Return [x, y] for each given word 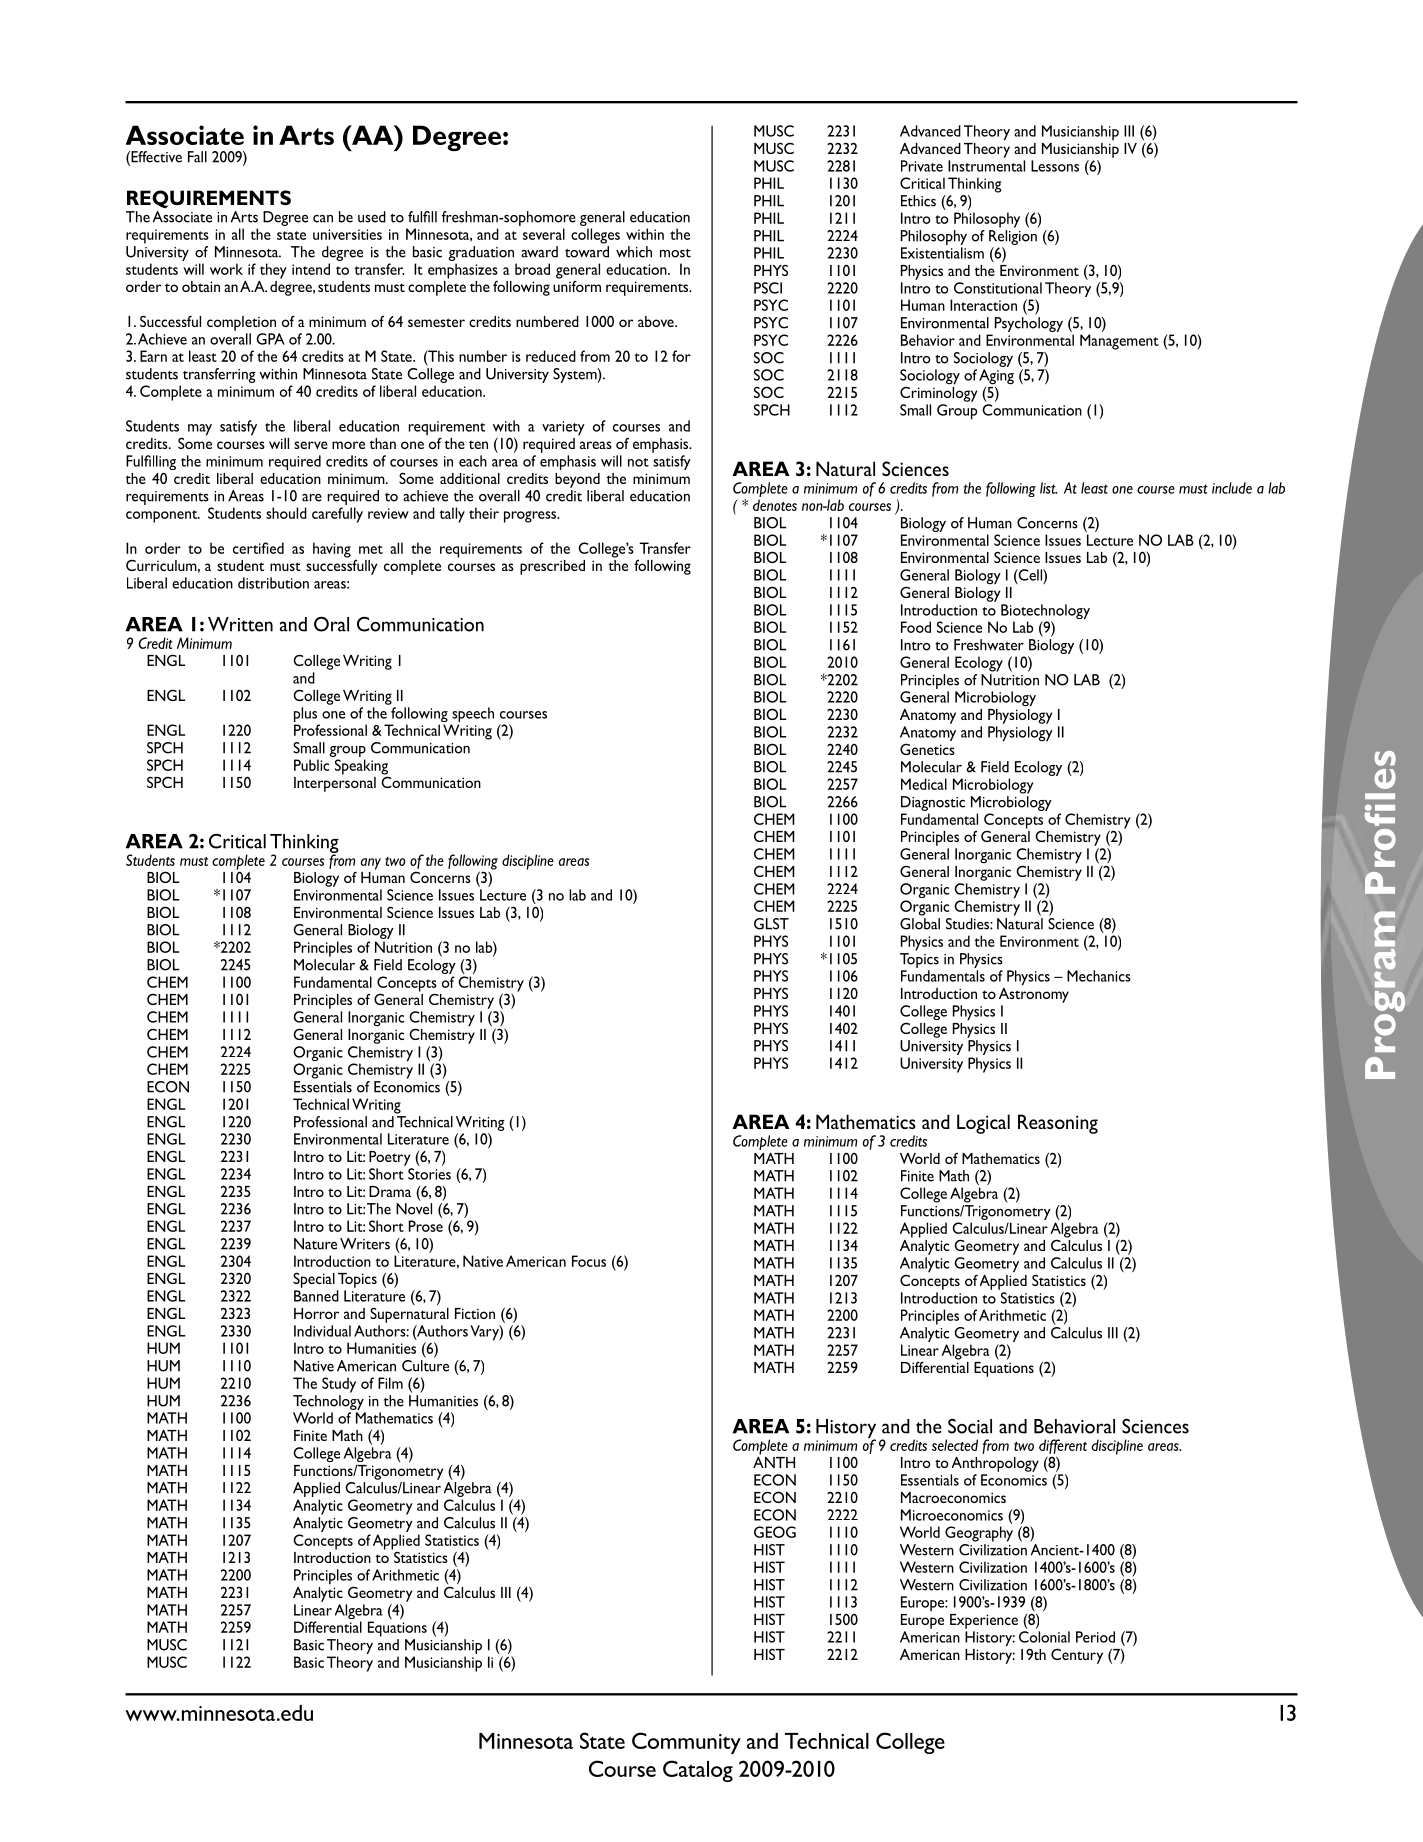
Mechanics [1099, 976]
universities [347, 234]
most [675, 253]
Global [920, 924]
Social [970, 1426]
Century [1077, 1656]
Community [686, 1743]
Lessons [1055, 166]
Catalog [698, 1771]
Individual [322, 1331]
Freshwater [989, 645]
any [371, 864]
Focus [589, 1261]
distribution [273, 583]
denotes [775, 505]
